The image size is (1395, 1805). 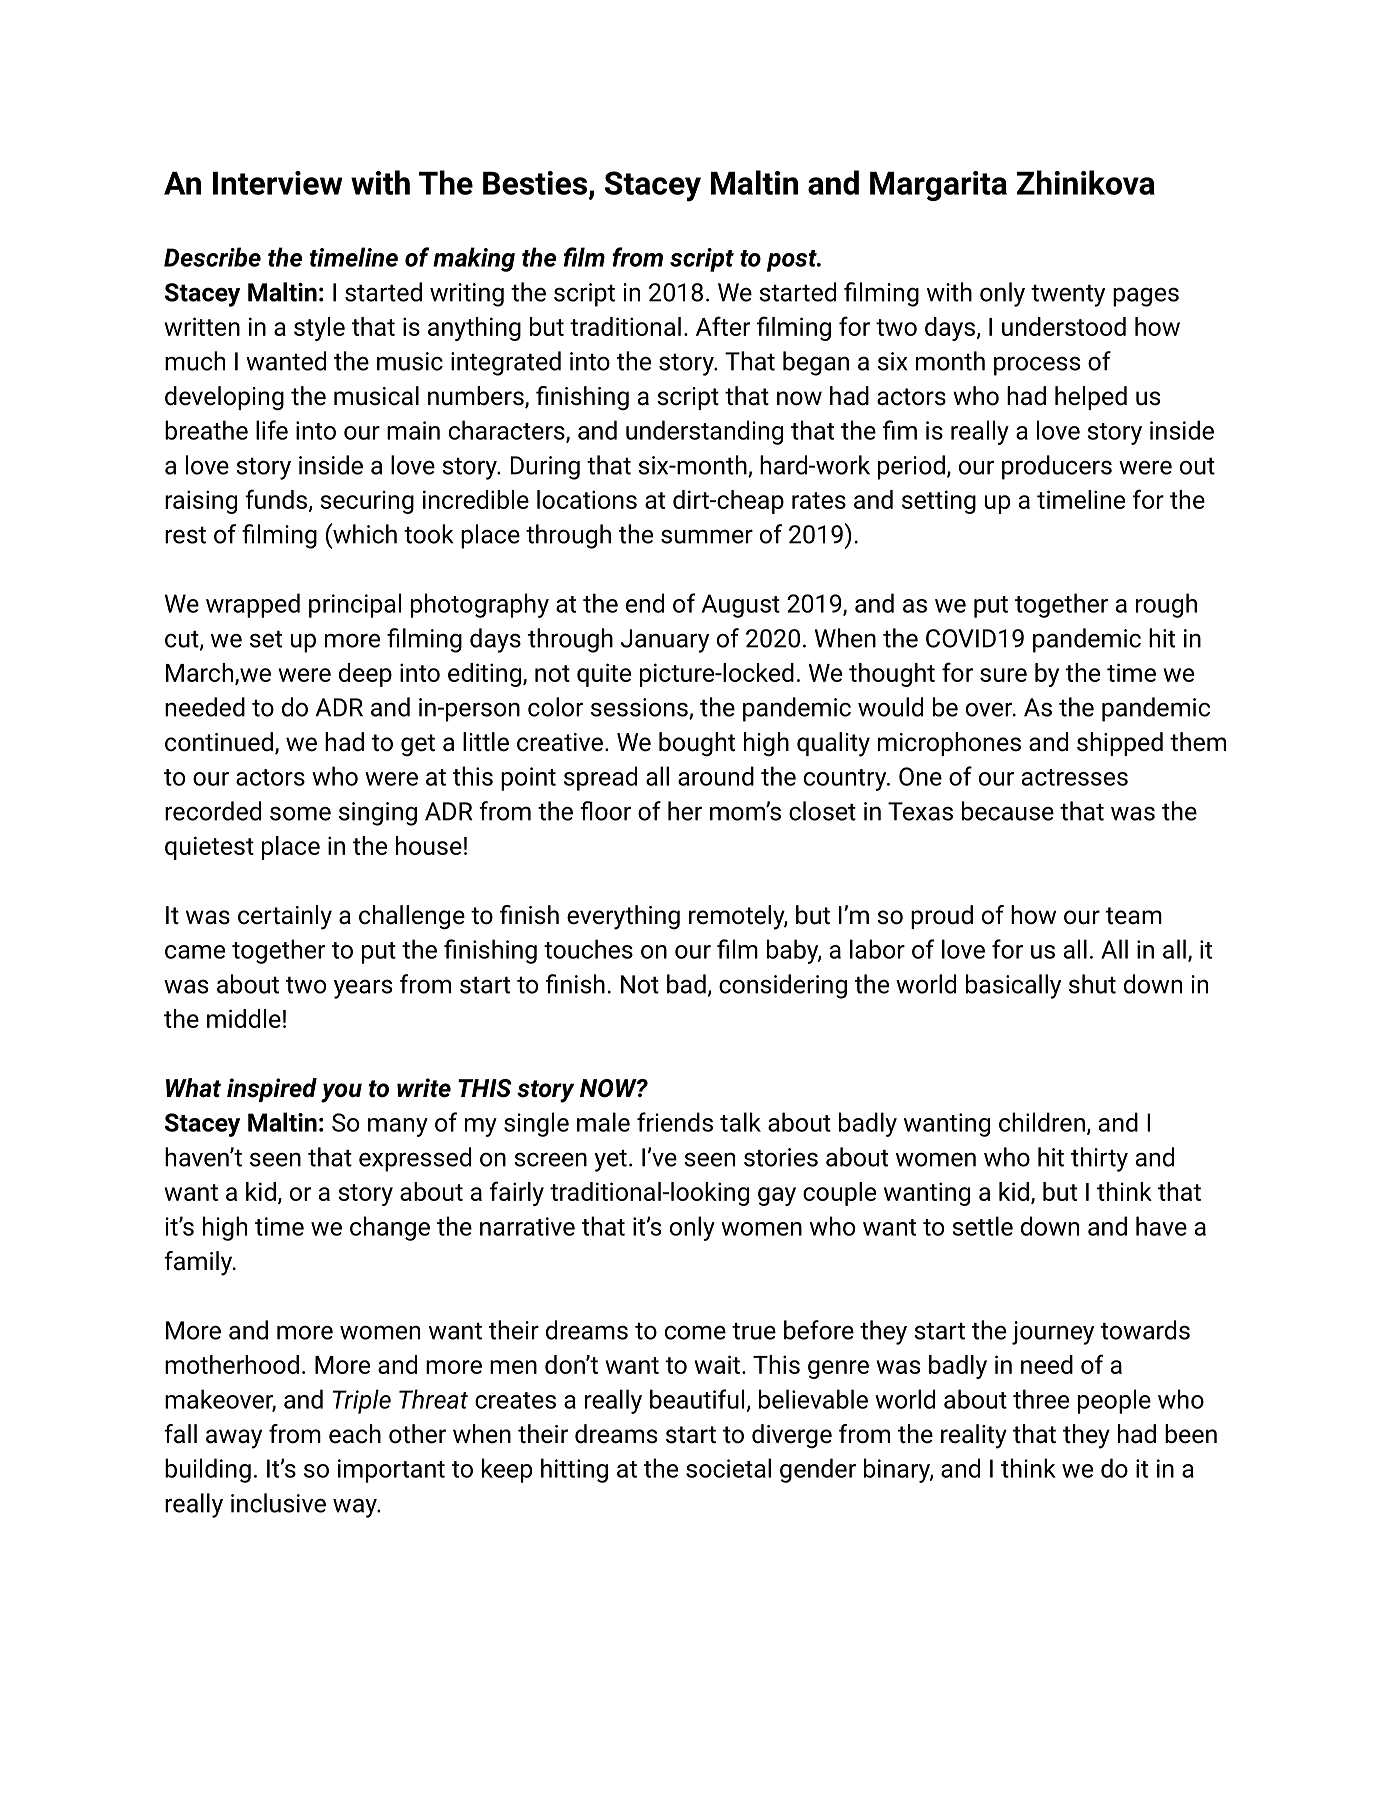 What do you see at coordinates (278, 183) in the screenshot?
I see `Interview` at bounding box center [278, 183].
